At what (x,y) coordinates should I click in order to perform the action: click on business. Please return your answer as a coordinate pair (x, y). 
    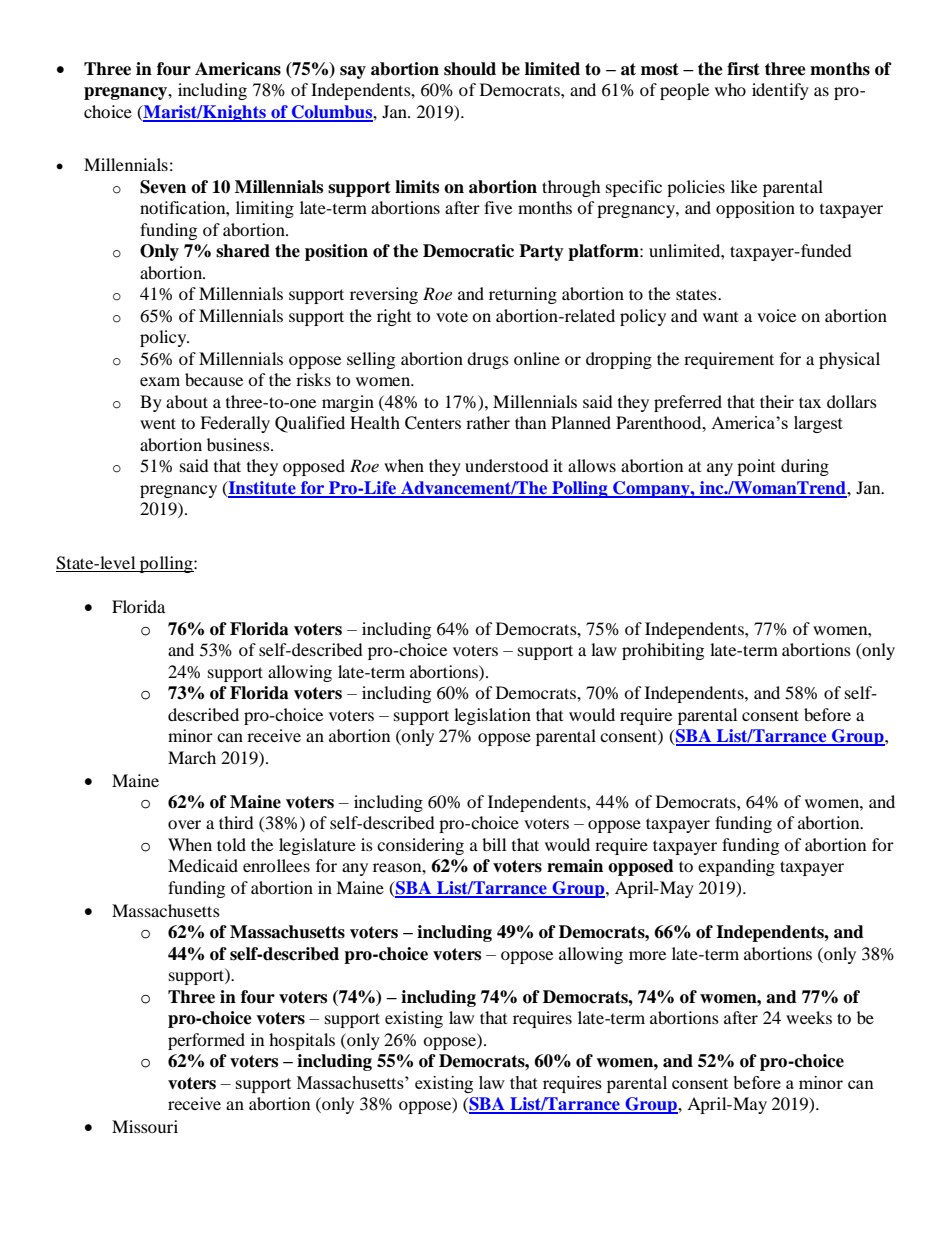
    Looking at the image, I should click on (239, 444).
